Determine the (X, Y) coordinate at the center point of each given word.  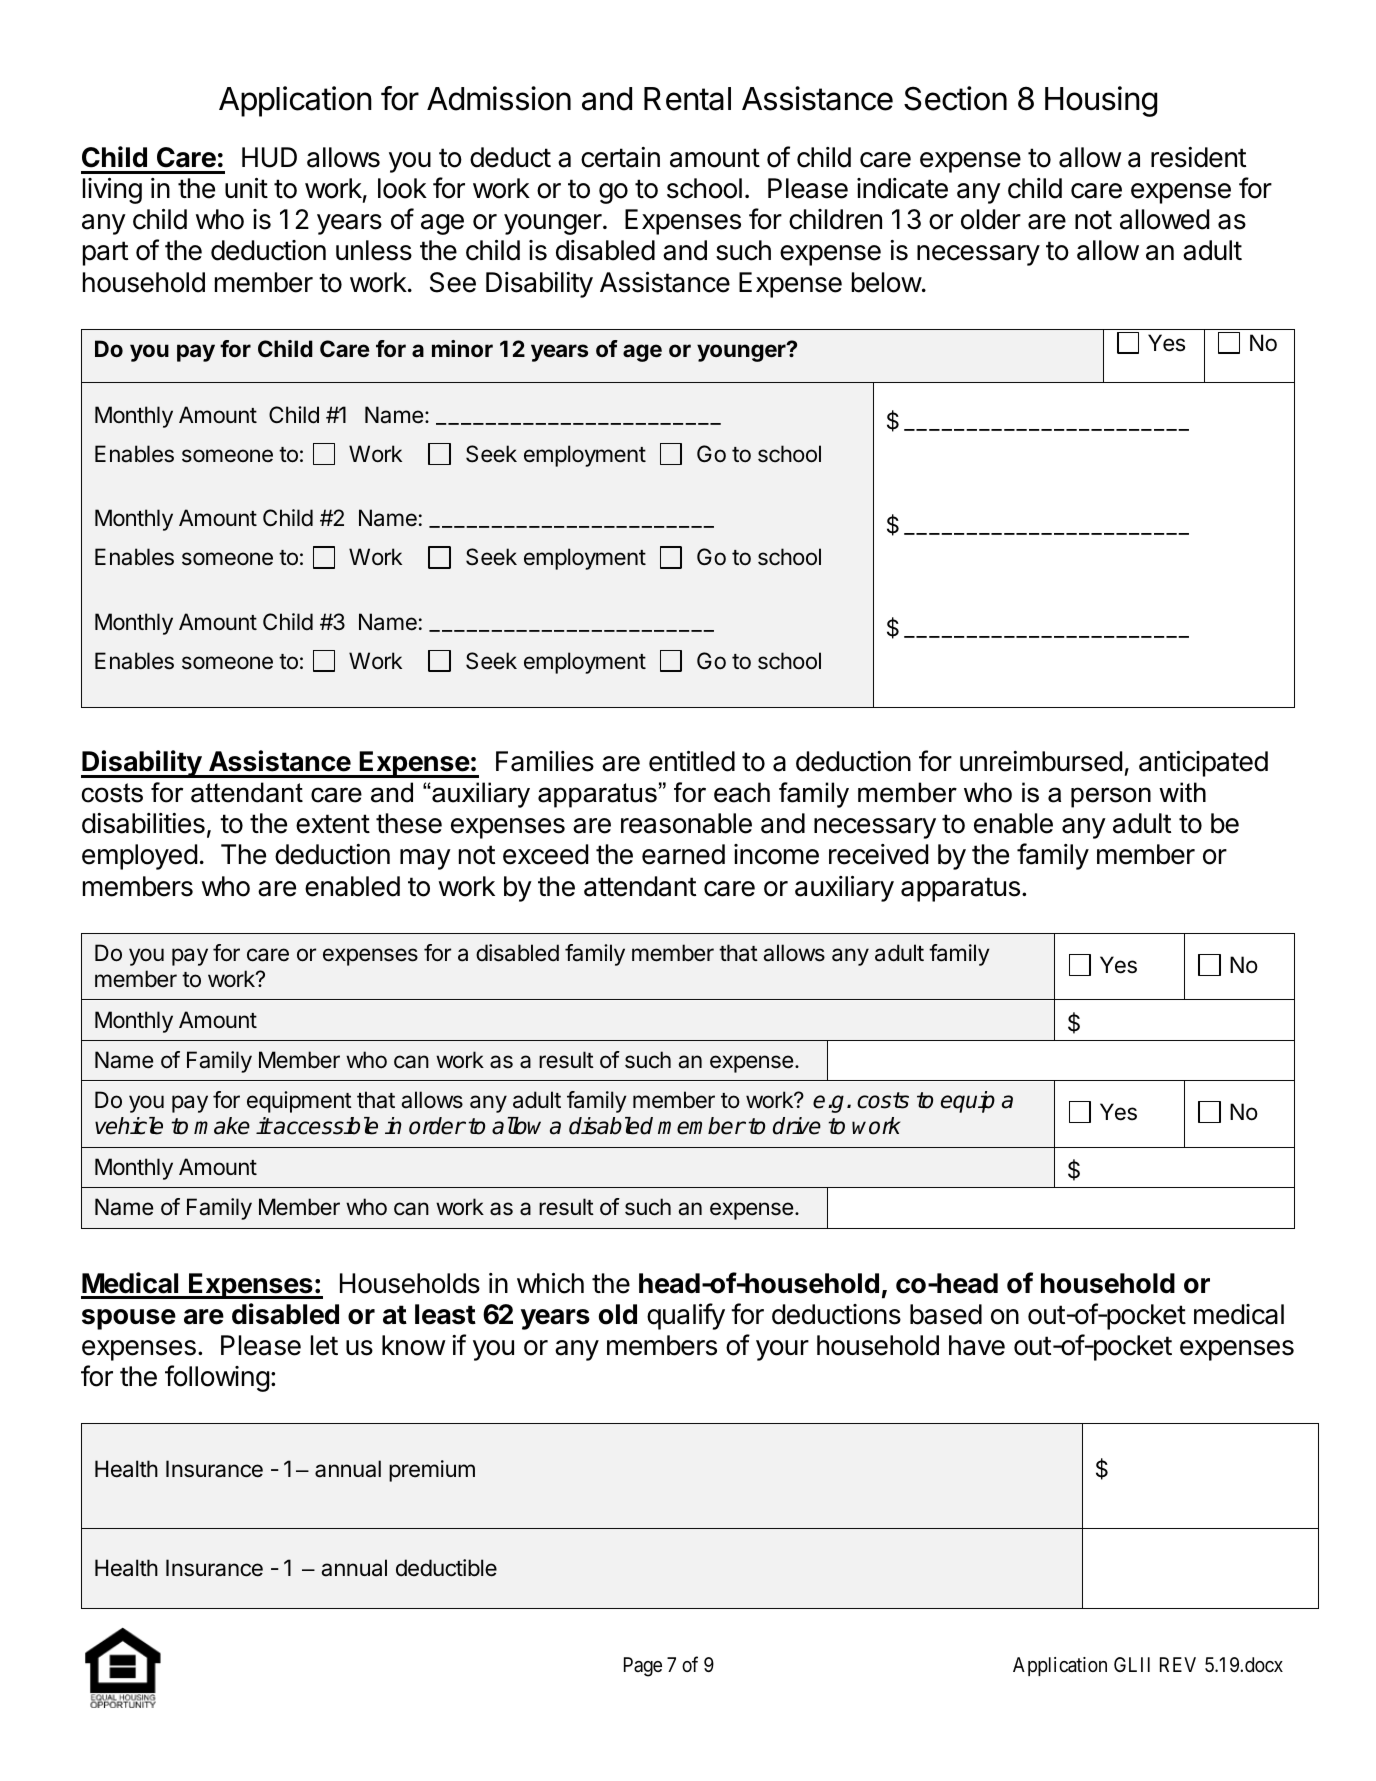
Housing (1101, 101)
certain (620, 157)
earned (683, 854)
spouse (129, 1319)
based (946, 1314)
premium (432, 1471)
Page (643, 1667)
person (1111, 797)
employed (139, 857)
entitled (692, 761)
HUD (269, 157)
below (887, 282)
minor (462, 348)
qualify (686, 1316)
